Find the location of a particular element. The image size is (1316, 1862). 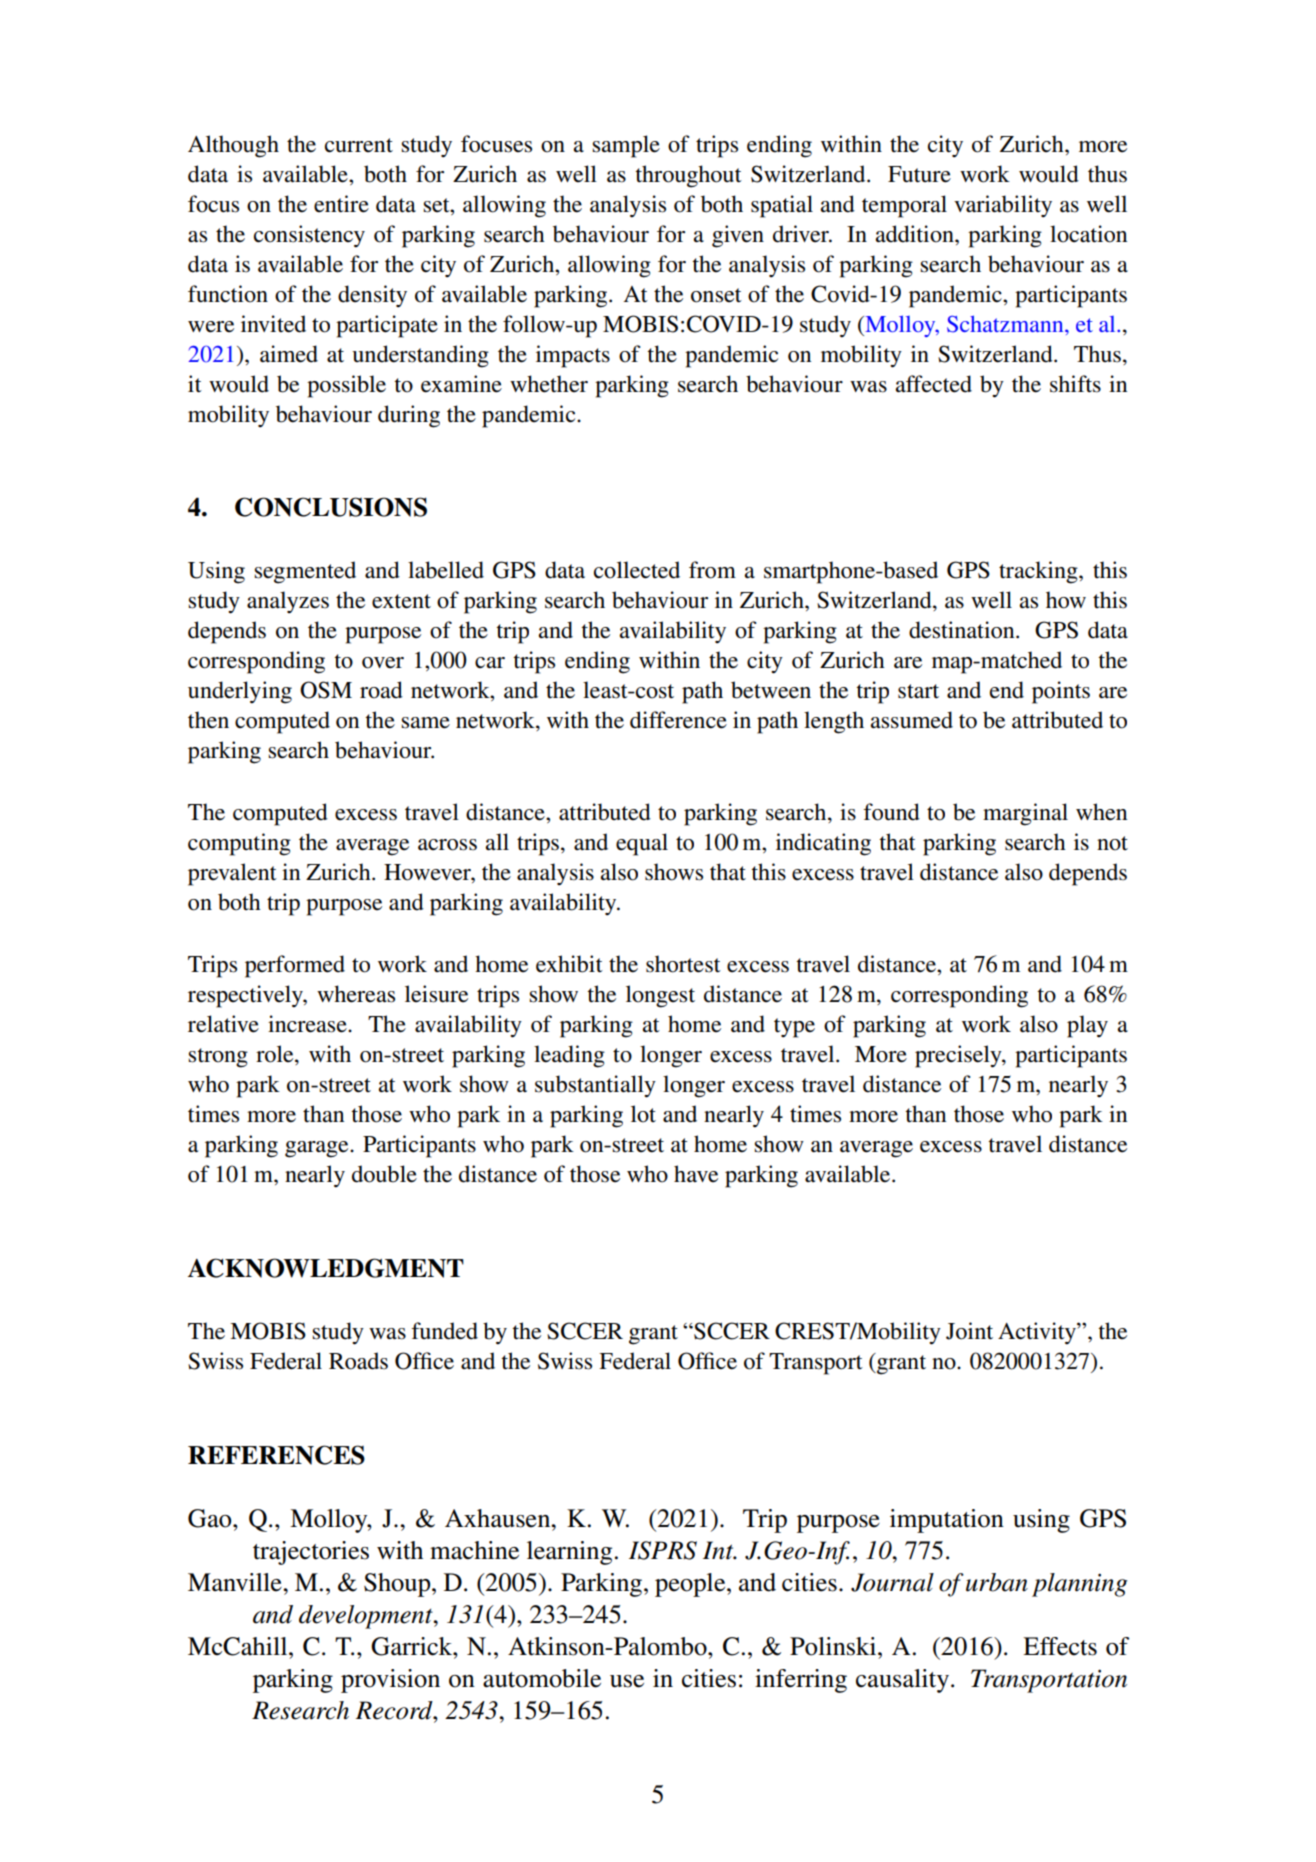

entire is located at coordinates (341, 204).
